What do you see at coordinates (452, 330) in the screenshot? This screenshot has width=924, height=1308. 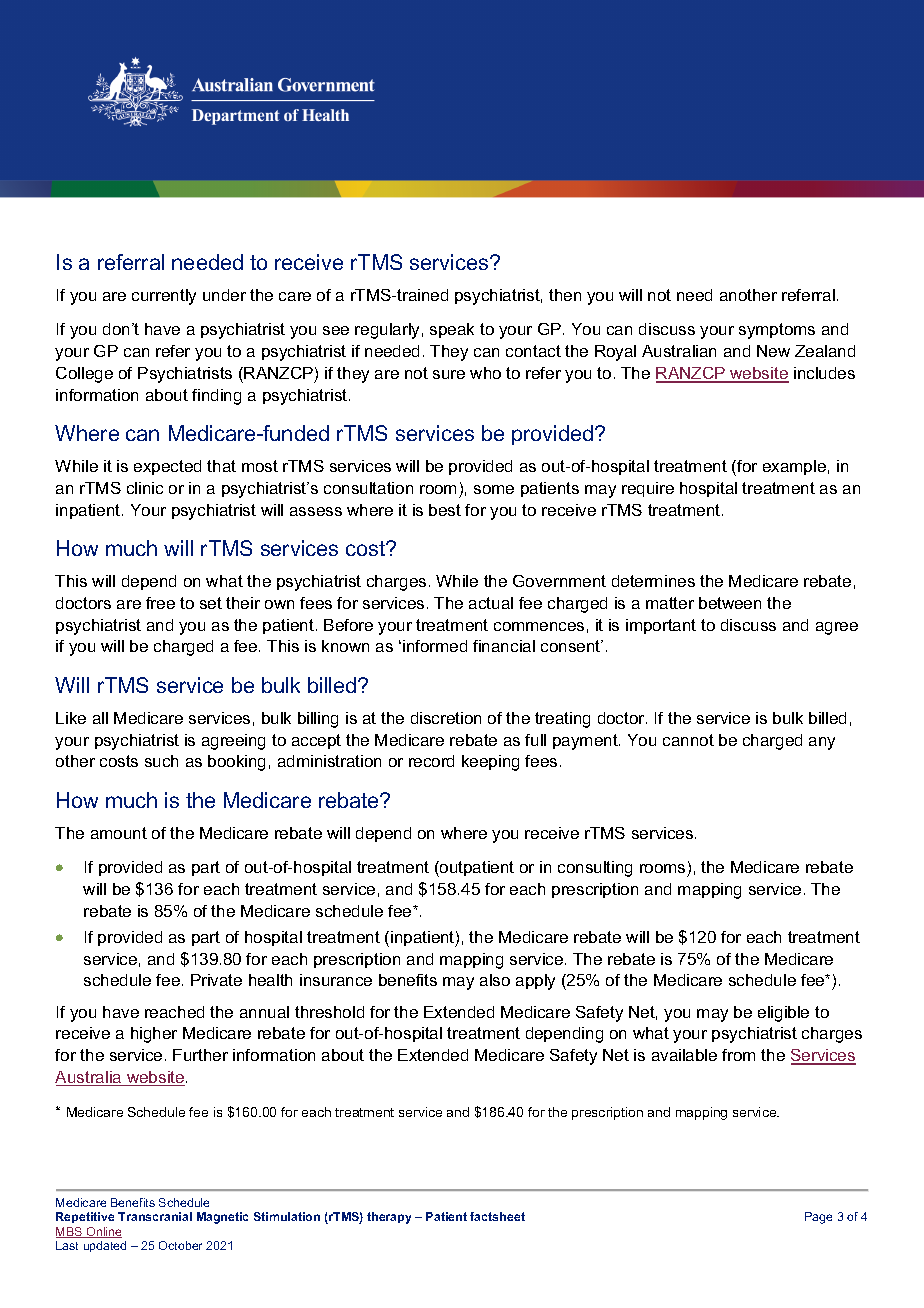 I see `speak` at bounding box center [452, 330].
